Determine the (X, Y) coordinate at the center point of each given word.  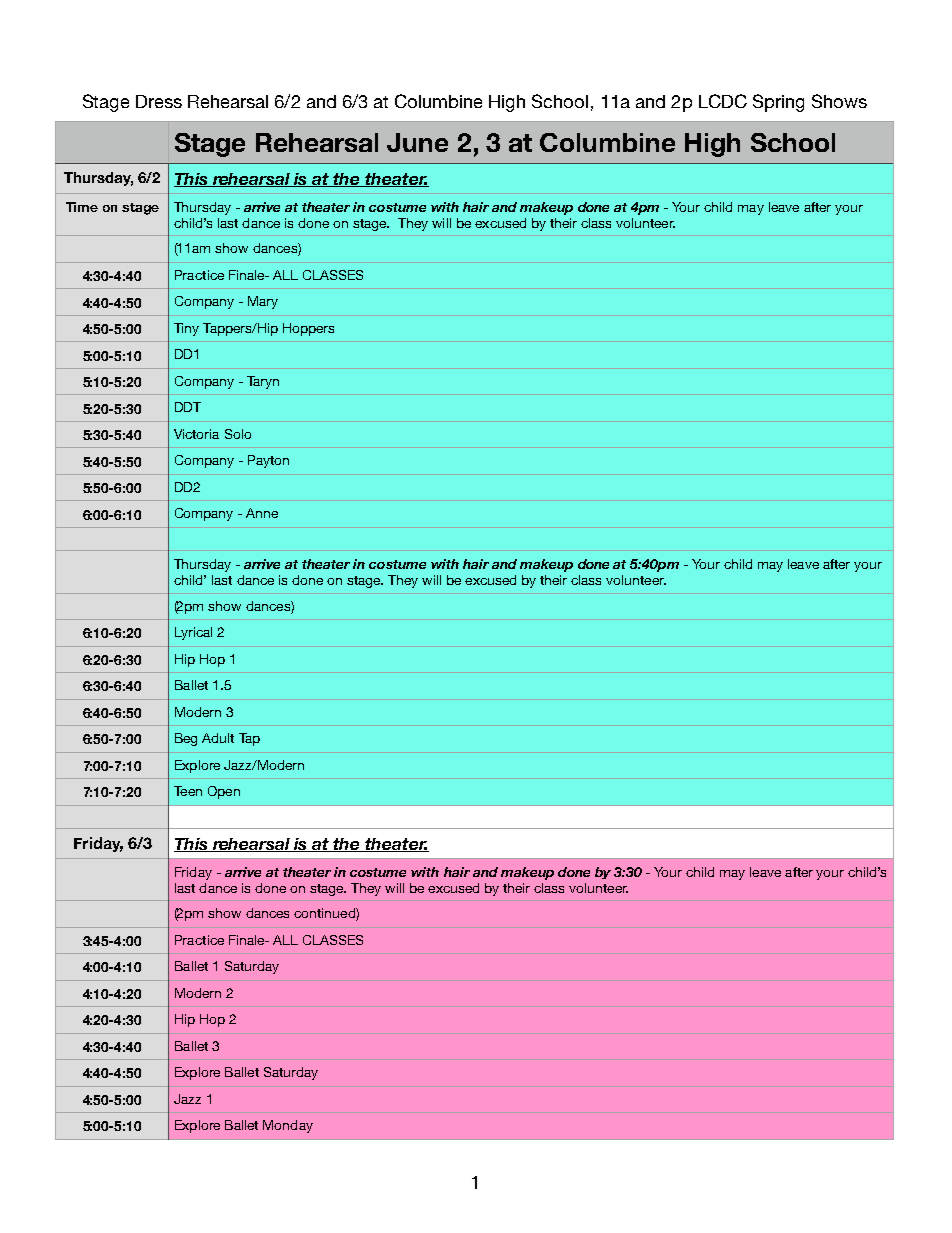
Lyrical (193, 633)
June (417, 142)
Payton (268, 461)
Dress (159, 101)
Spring (778, 103)
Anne (262, 513)
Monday (288, 1126)
